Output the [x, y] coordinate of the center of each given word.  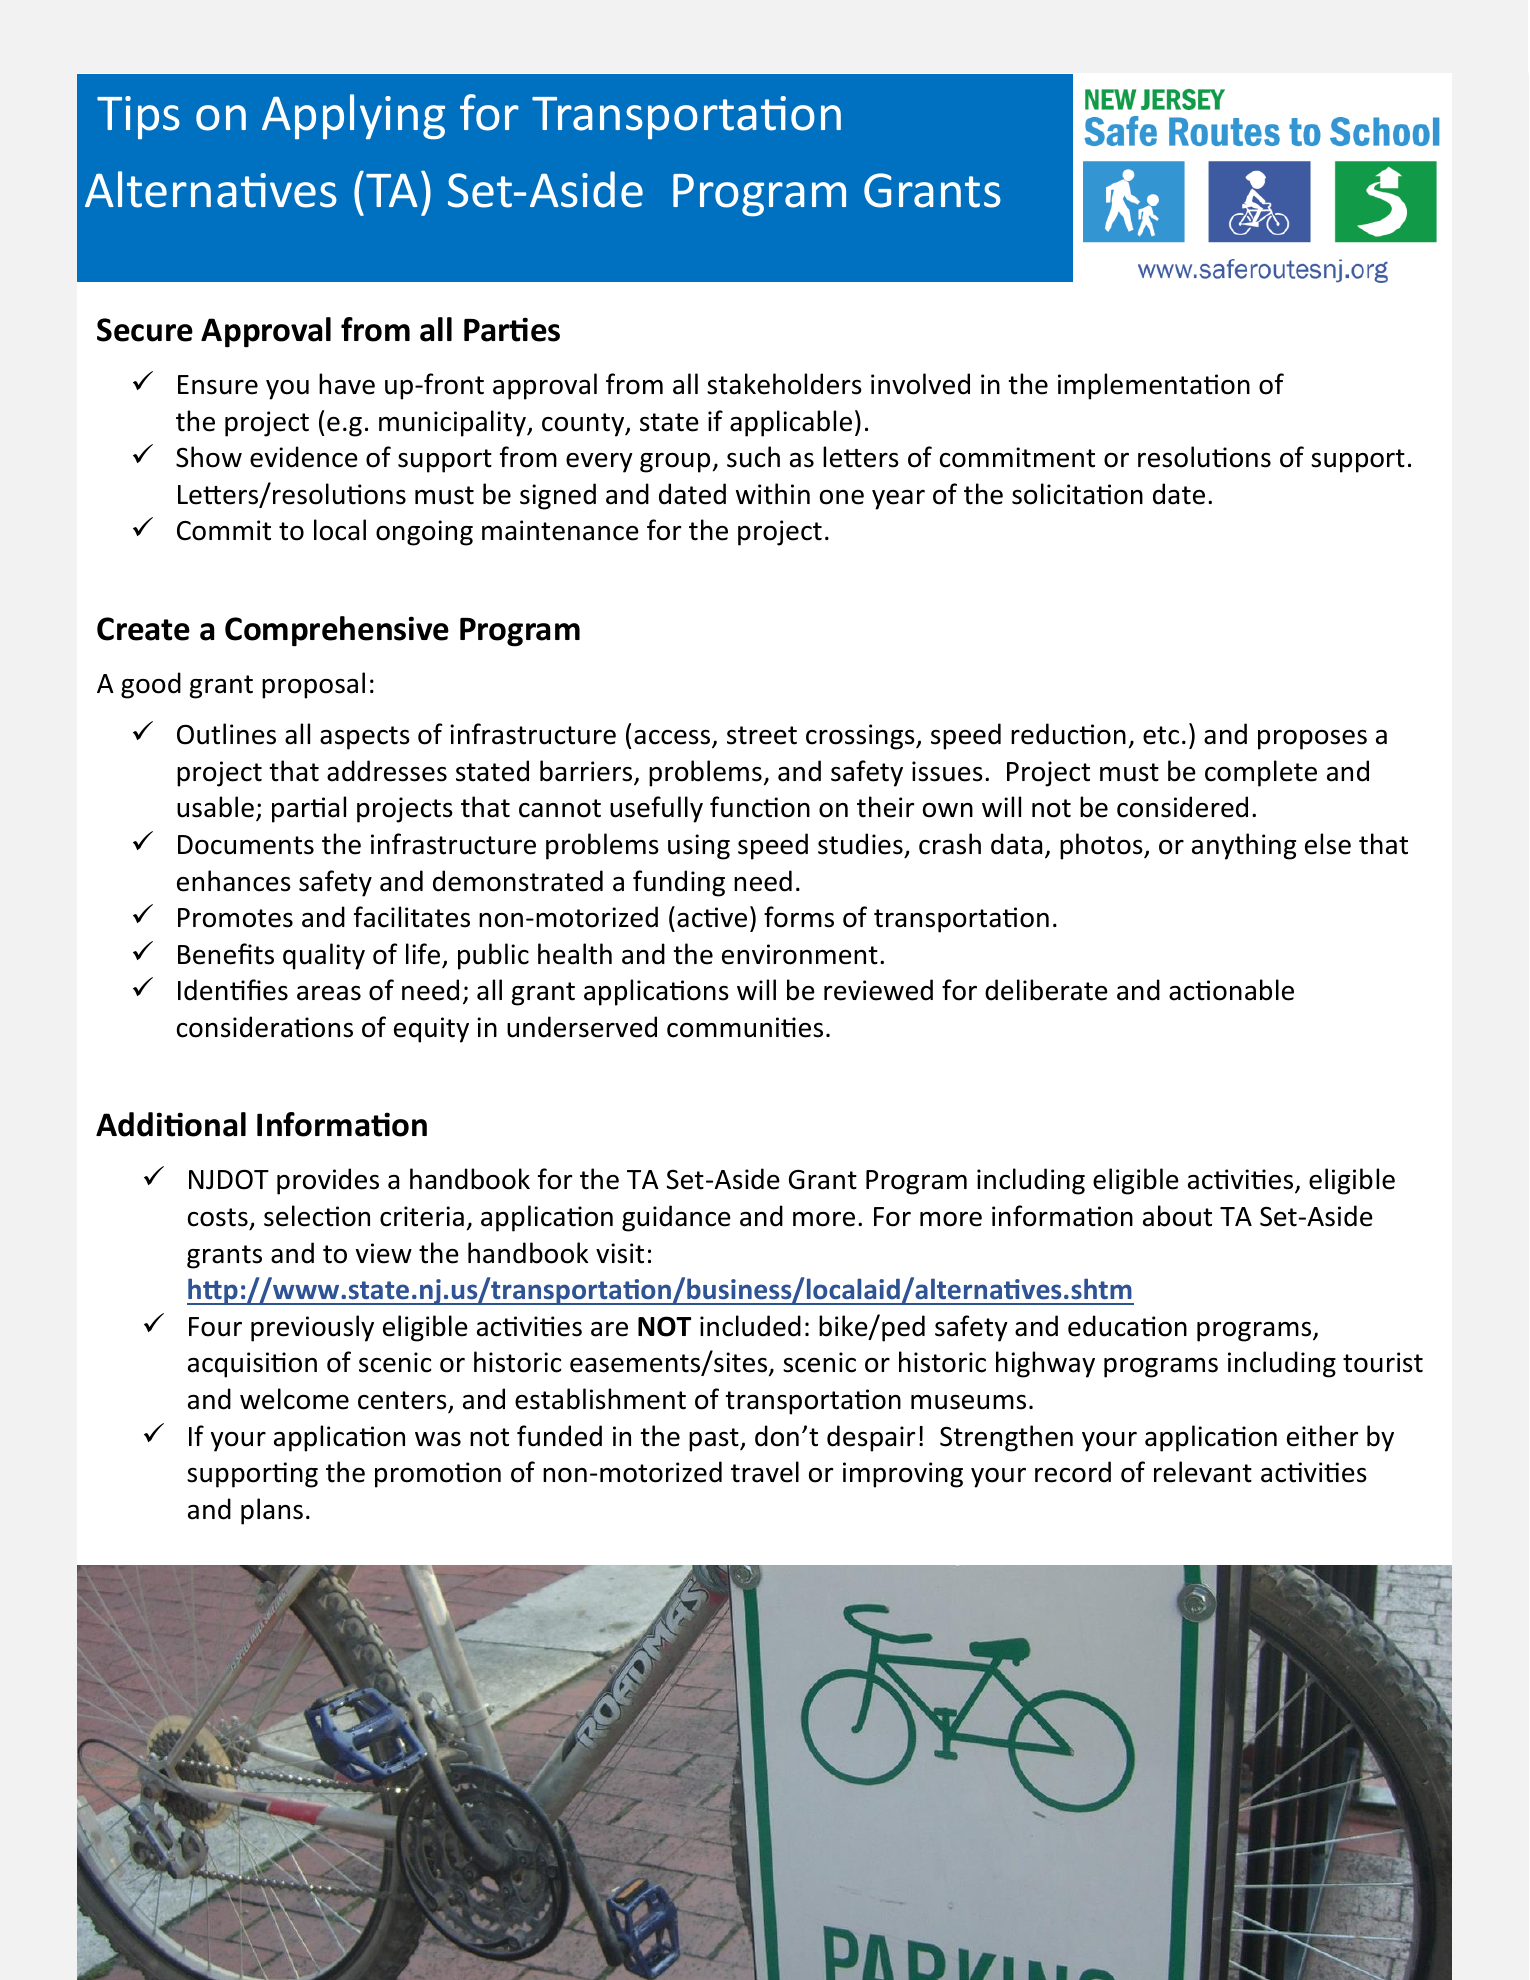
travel [765, 1472]
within [773, 494]
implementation [1154, 386]
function [760, 807]
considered [1182, 807]
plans [272, 1511]
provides [328, 1181]
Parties [512, 329]
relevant [1203, 1472]
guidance [676, 1218]
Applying [353, 117]
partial [309, 809]
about [1177, 1216]
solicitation [1077, 494]
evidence [304, 457]
